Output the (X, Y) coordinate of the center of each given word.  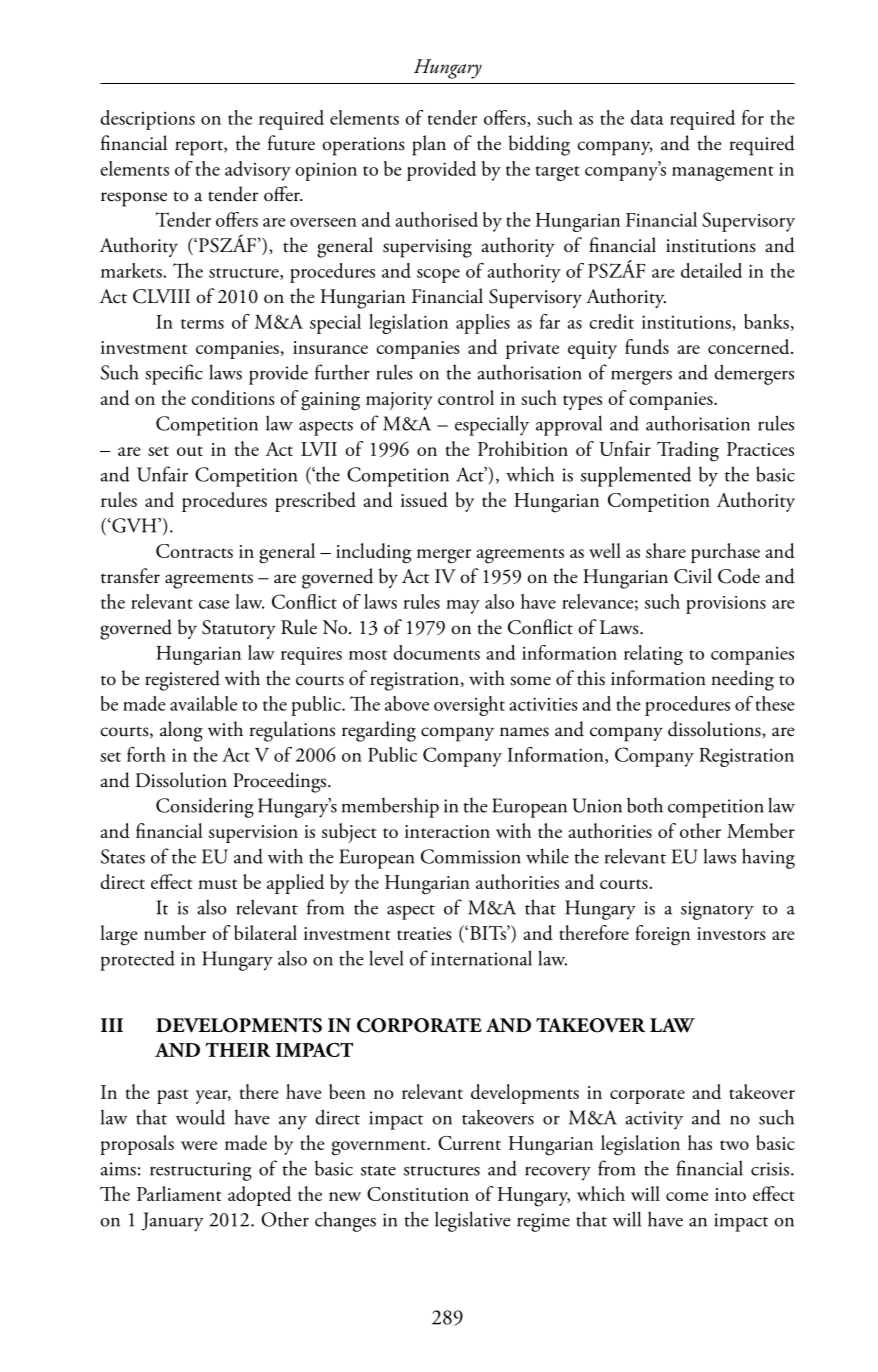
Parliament (179, 1193)
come (687, 1196)
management (723, 173)
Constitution (418, 1194)
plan (429, 145)
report (200, 148)
